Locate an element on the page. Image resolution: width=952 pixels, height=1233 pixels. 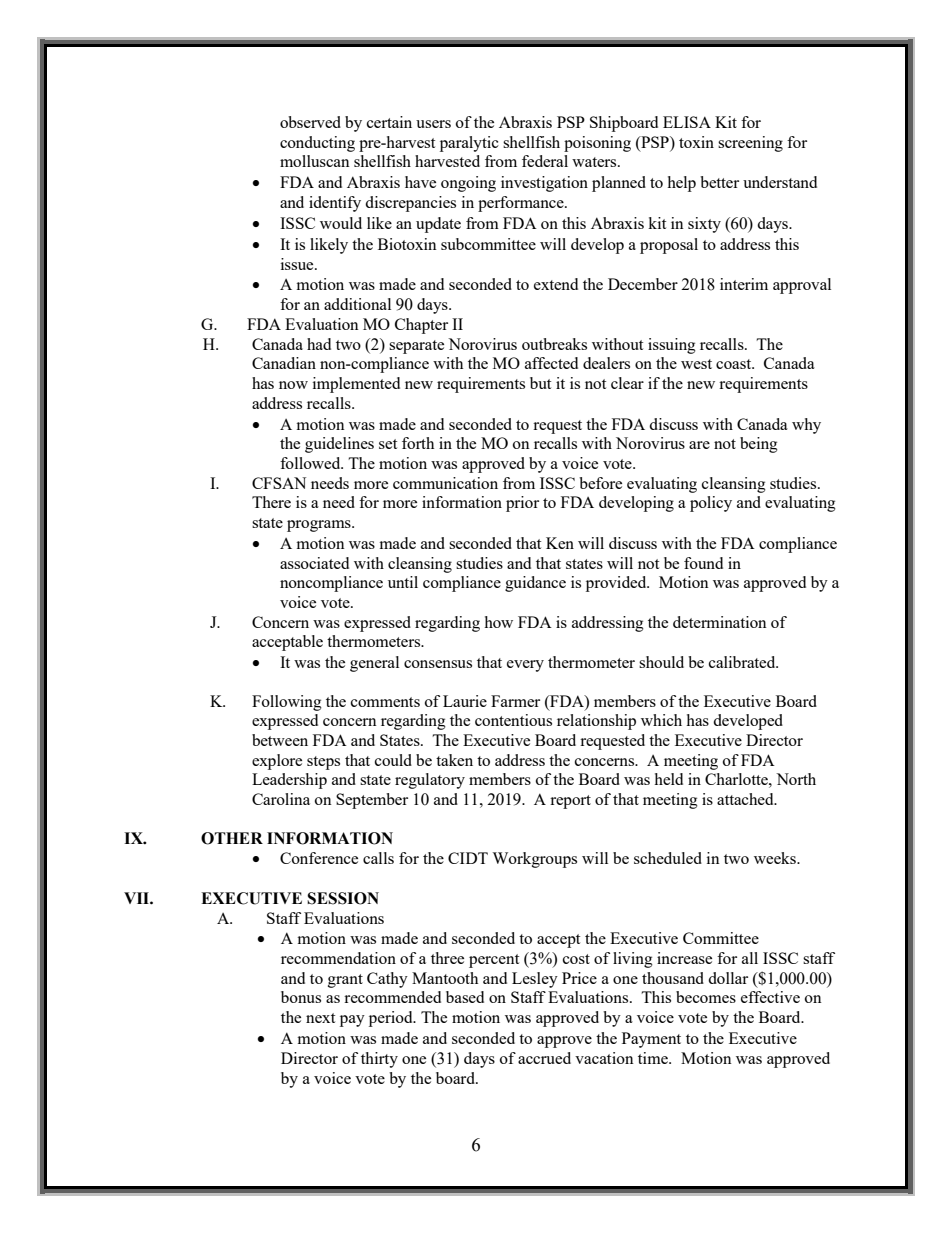
federal is located at coordinates (545, 161).
